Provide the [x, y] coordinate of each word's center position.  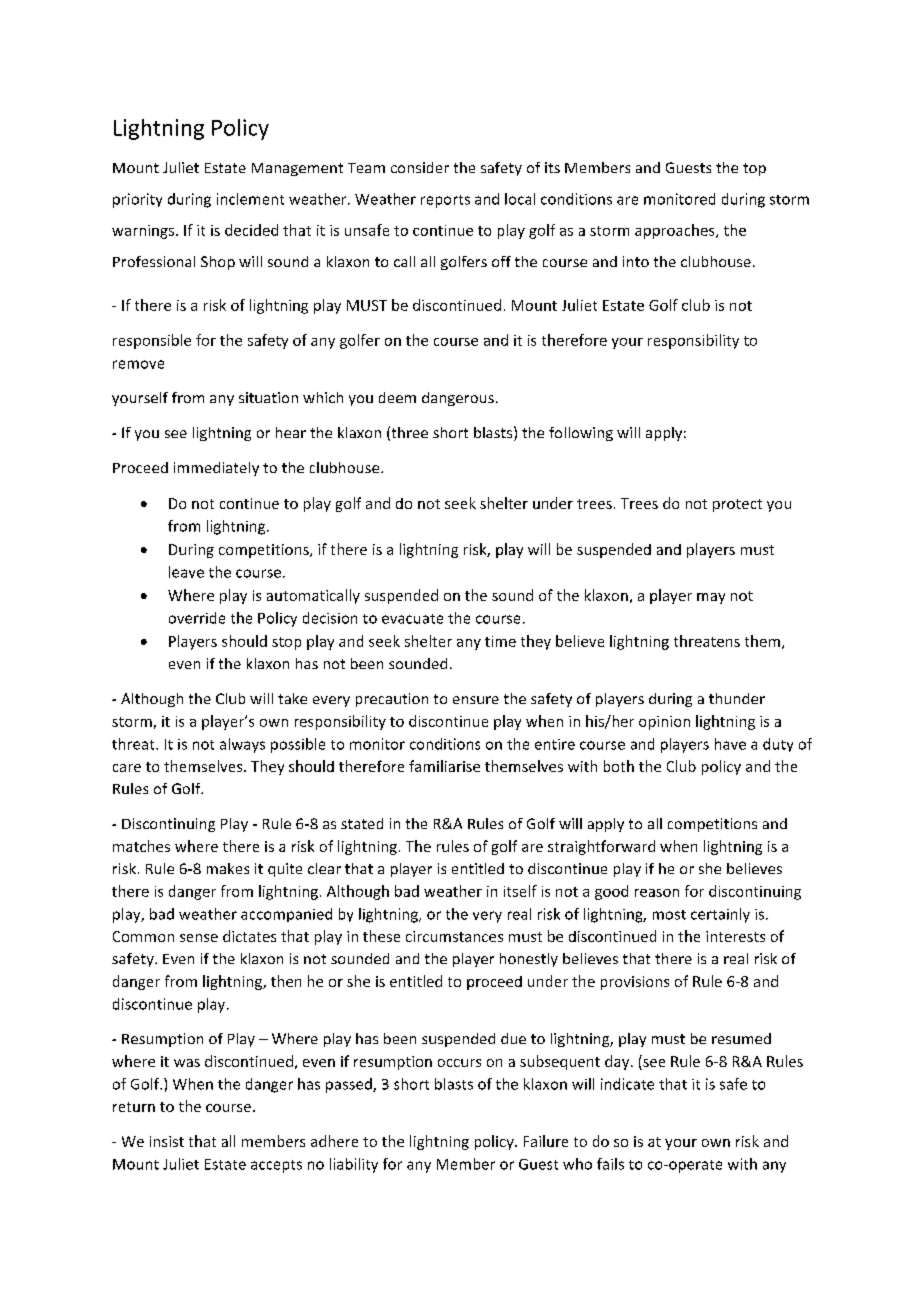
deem [397, 397]
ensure [476, 700]
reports [445, 201]
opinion [664, 723]
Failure [546, 1141]
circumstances [454, 936]
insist [167, 1141]
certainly [720, 915]
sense [199, 938]
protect [737, 505]
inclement [250, 199]
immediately [216, 469]
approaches [676, 231]
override [197, 618]
